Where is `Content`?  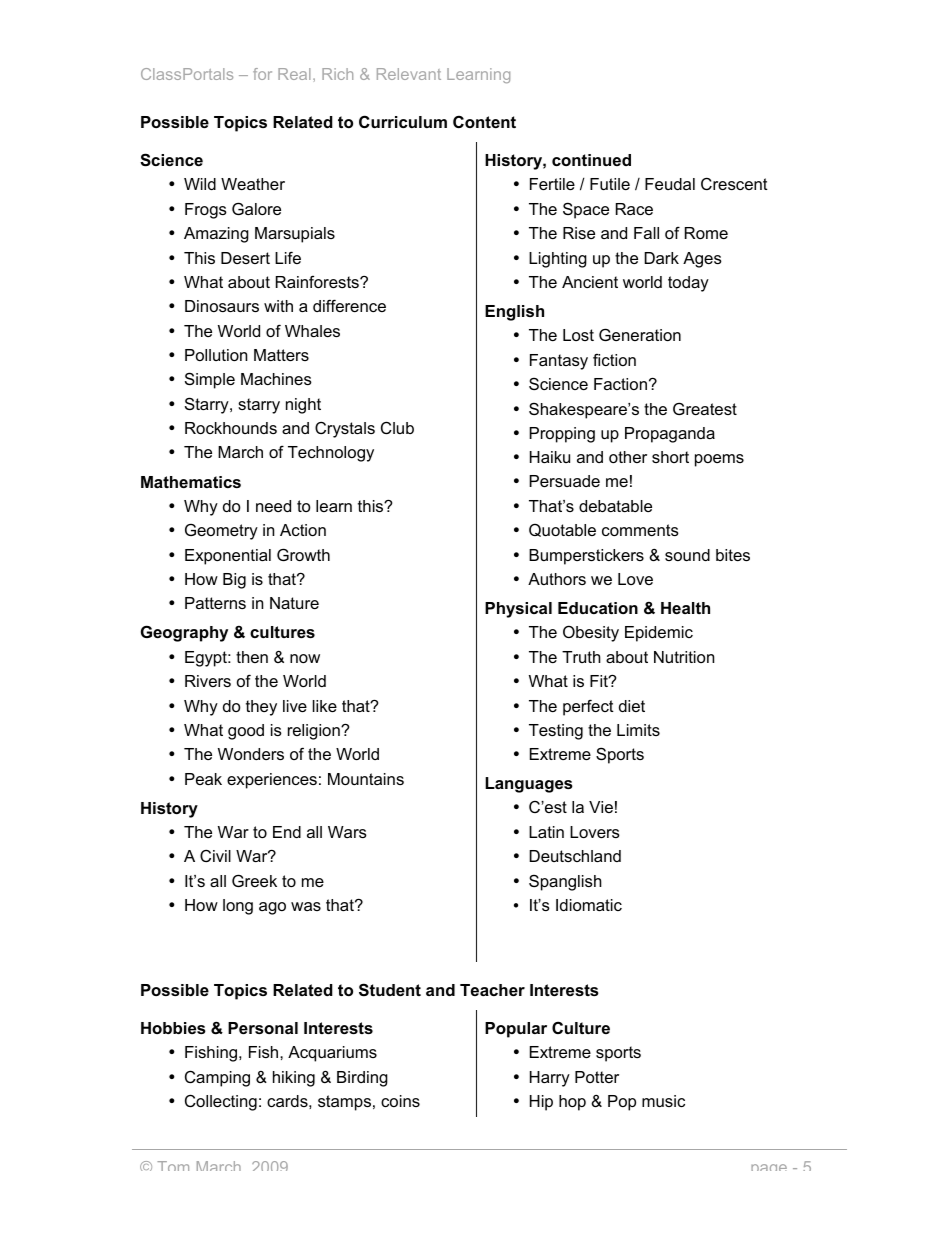
Content is located at coordinates (484, 121).
